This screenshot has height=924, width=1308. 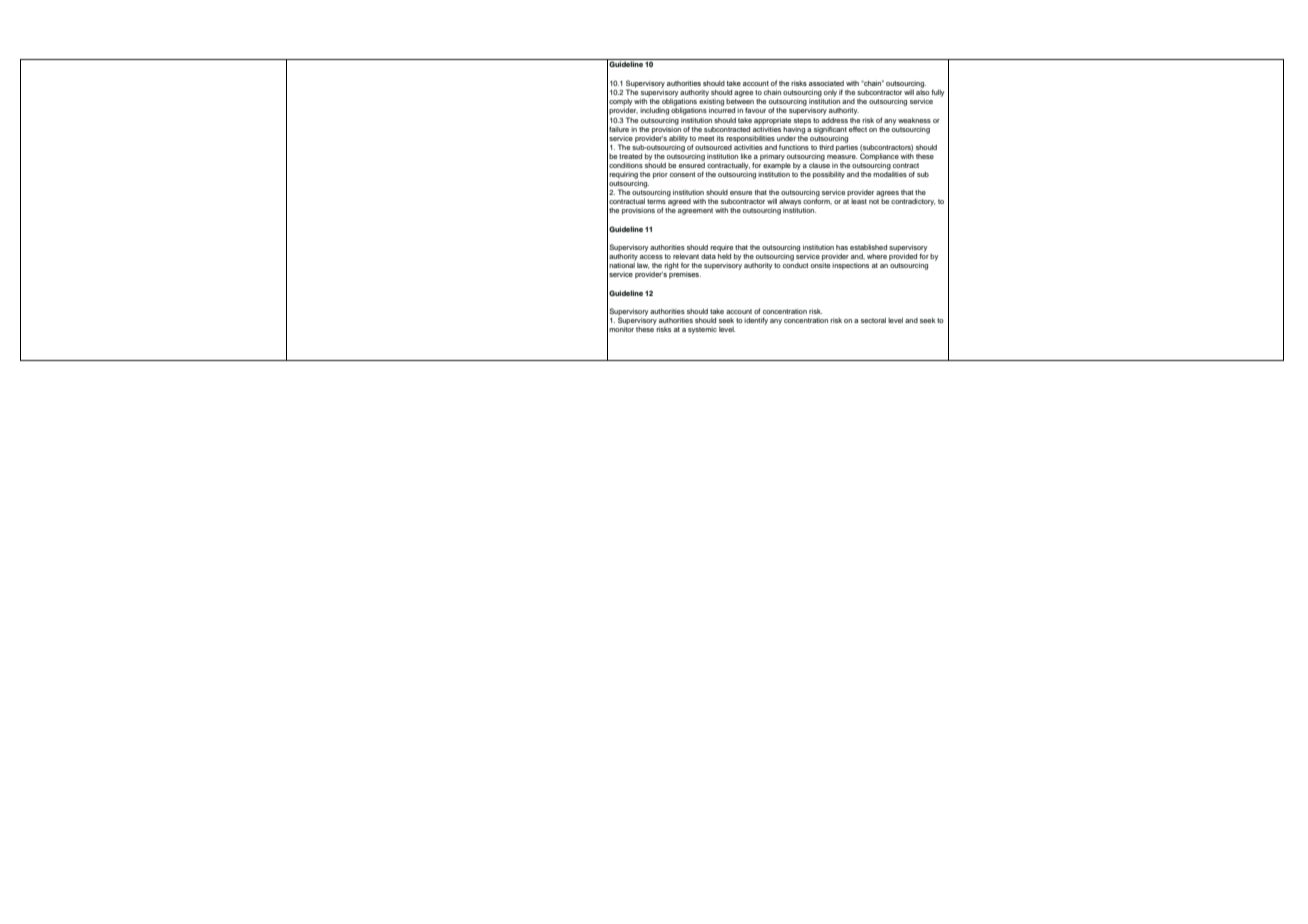 I want to click on modalities, so click(x=890, y=173).
